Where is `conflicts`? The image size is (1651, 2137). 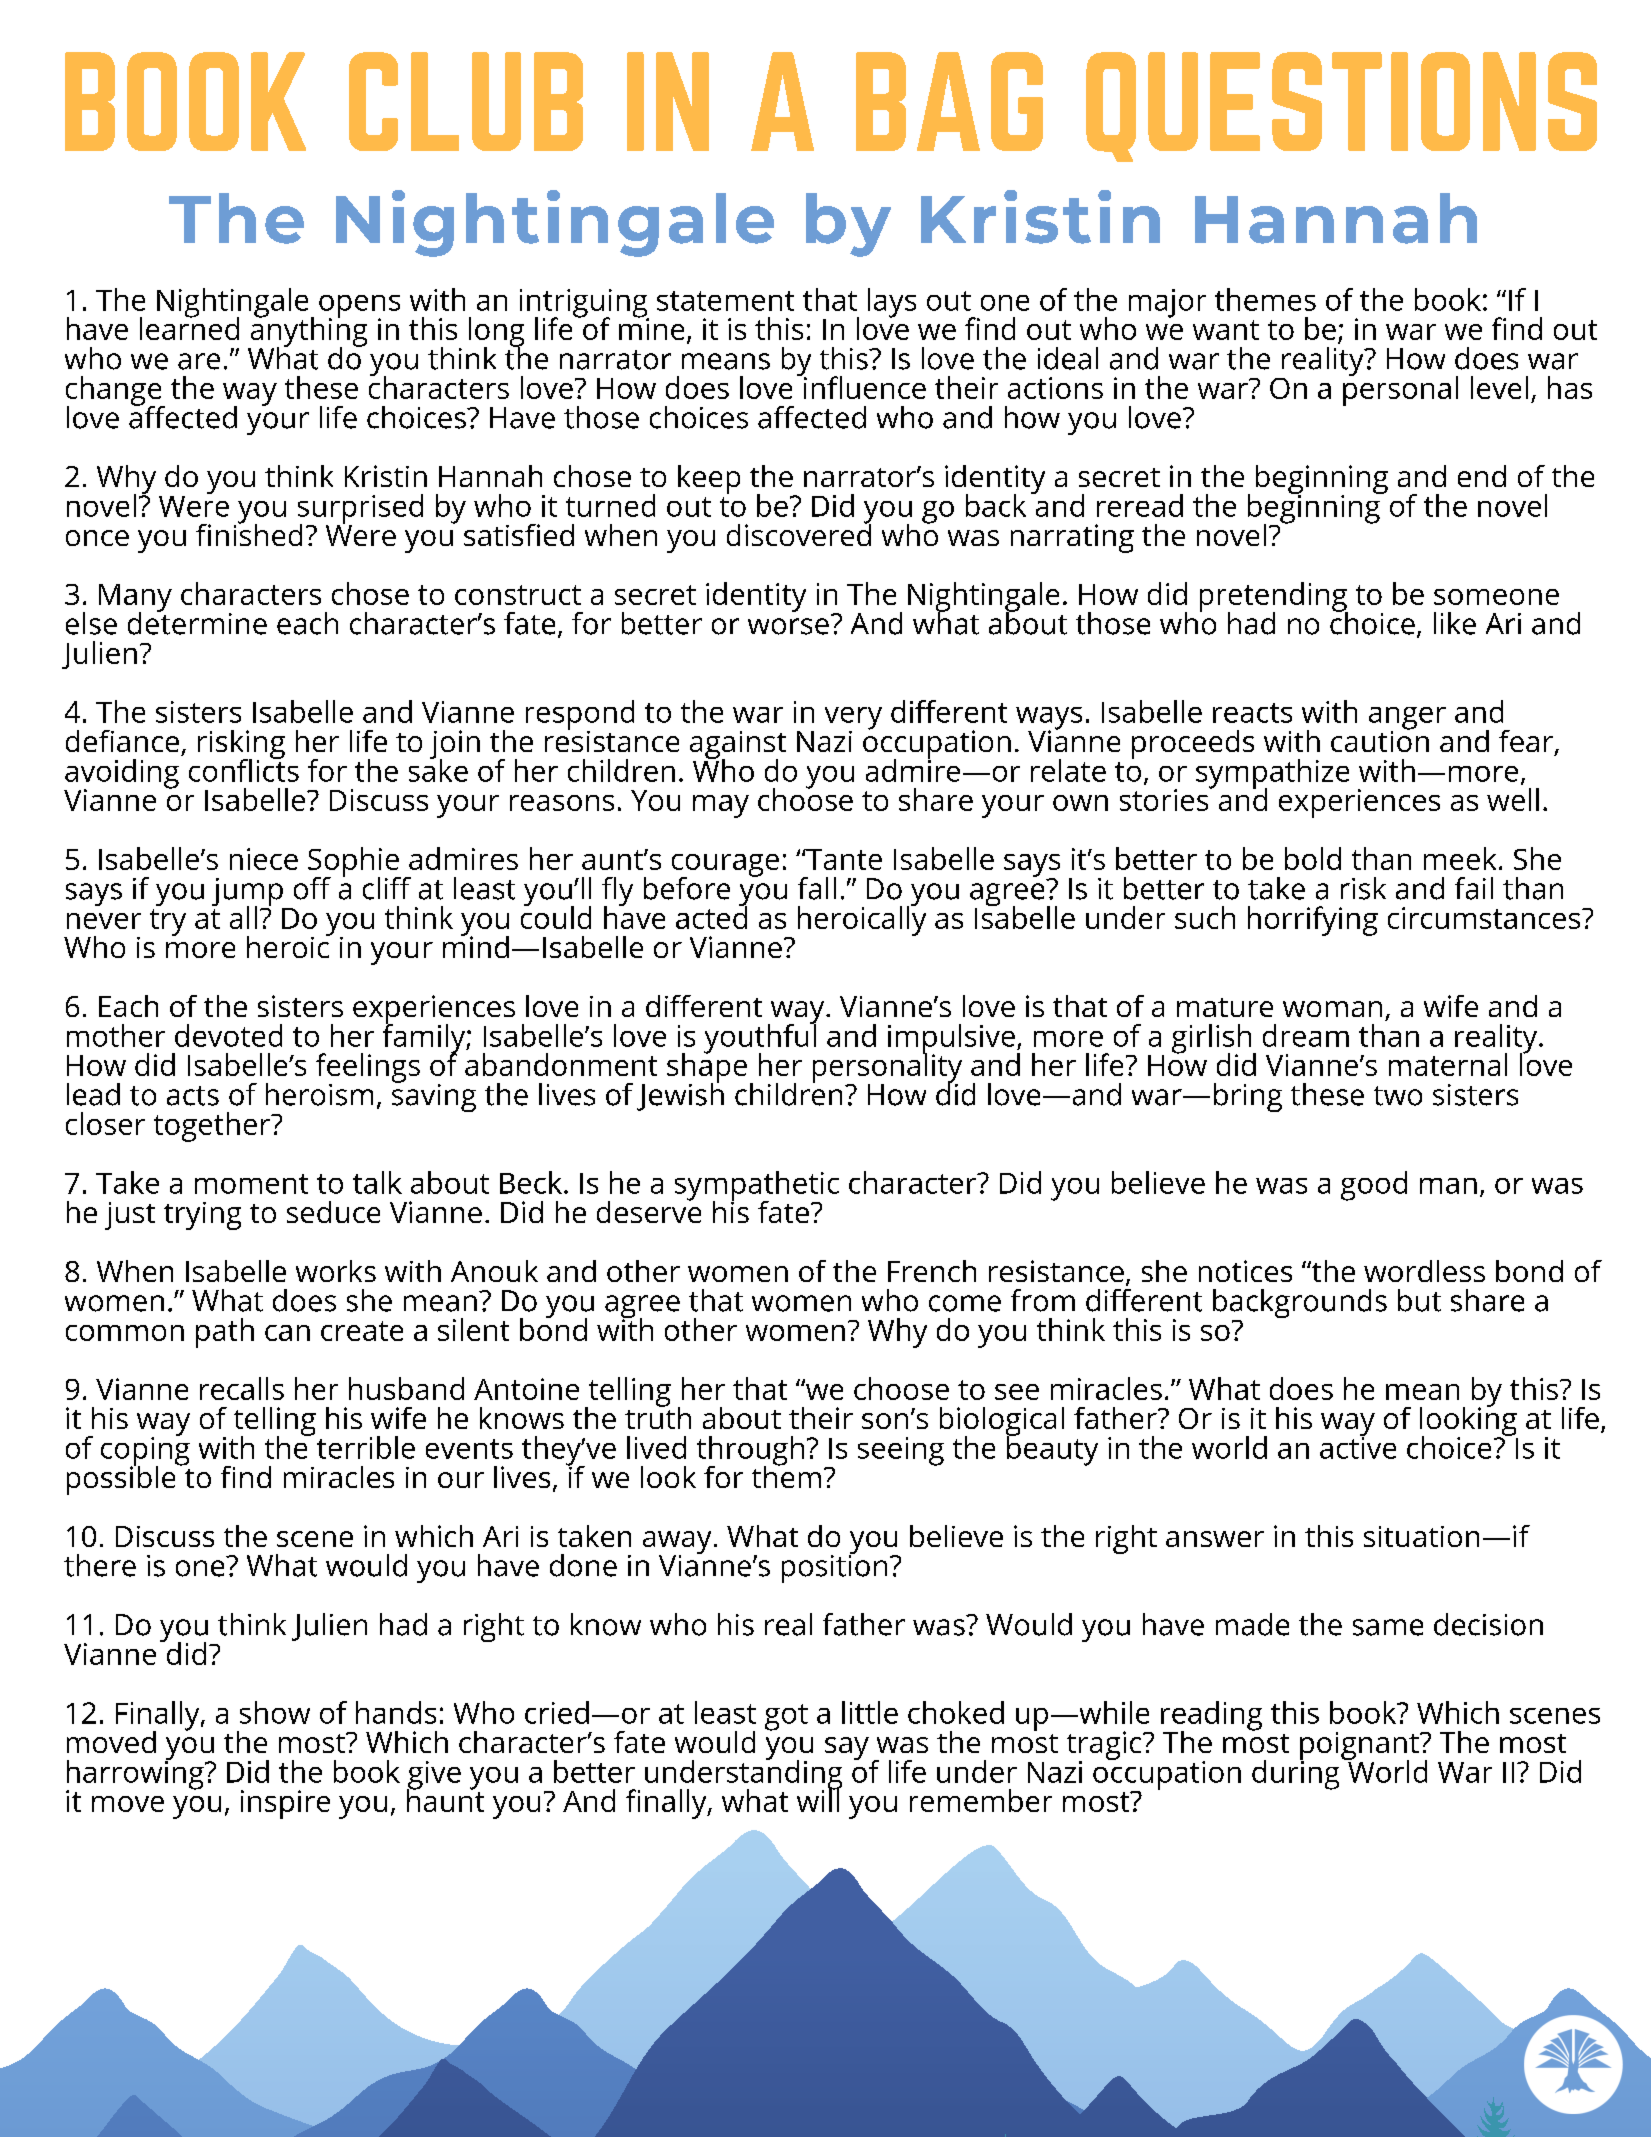 conflicts is located at coordinates (244, 769).
